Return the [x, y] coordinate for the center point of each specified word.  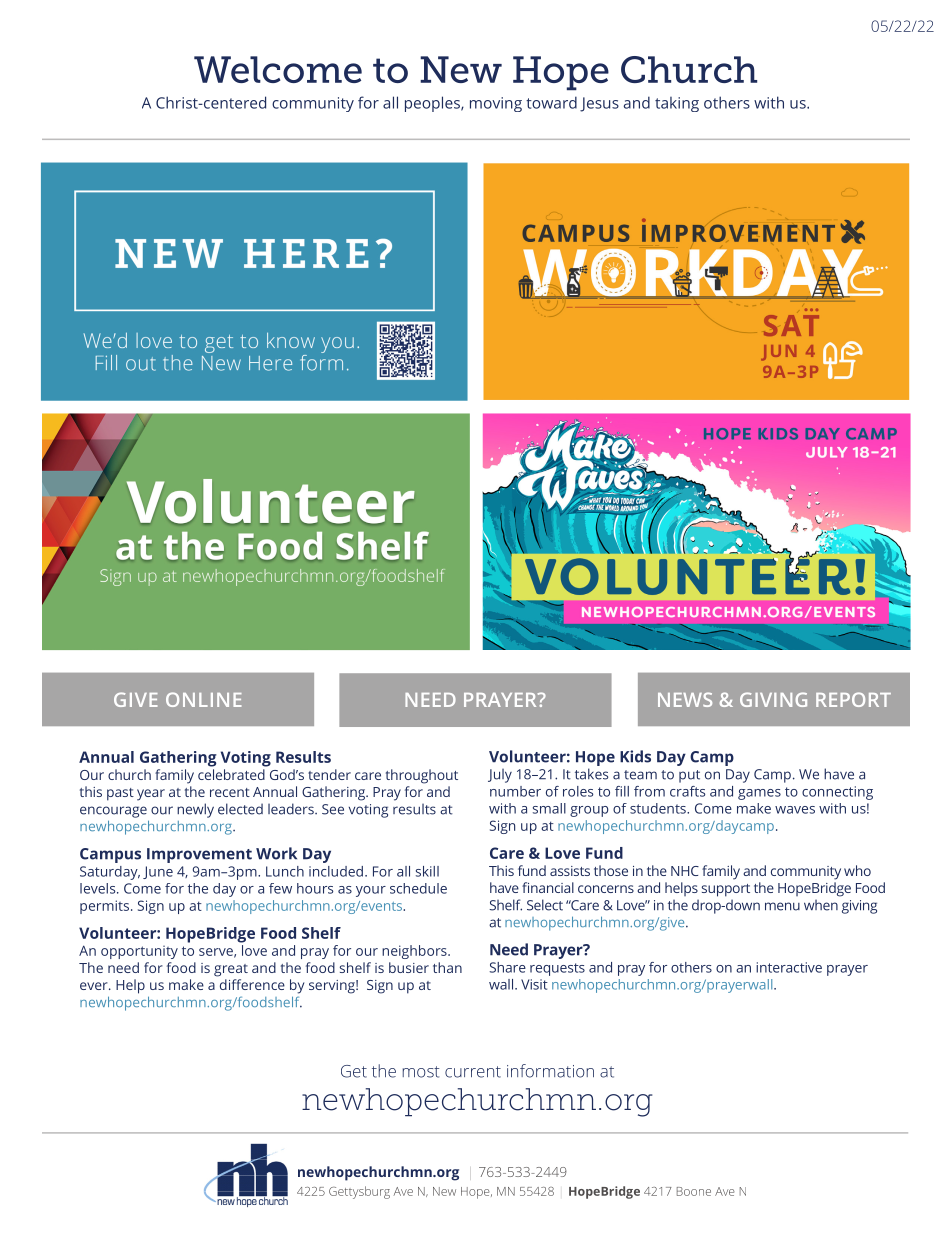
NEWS [685, 699]
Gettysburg [359, 1192]
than [447, 967]
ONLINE [204, 699]
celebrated [231, 774]
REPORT [853, 699]
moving [496, 104]
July [500, 776]
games [759, 794]
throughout [422, 776]
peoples [433, 104]
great [231, 970]
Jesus [599, 104]
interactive [789, 967]
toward [551, 102]
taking [677, 104]
